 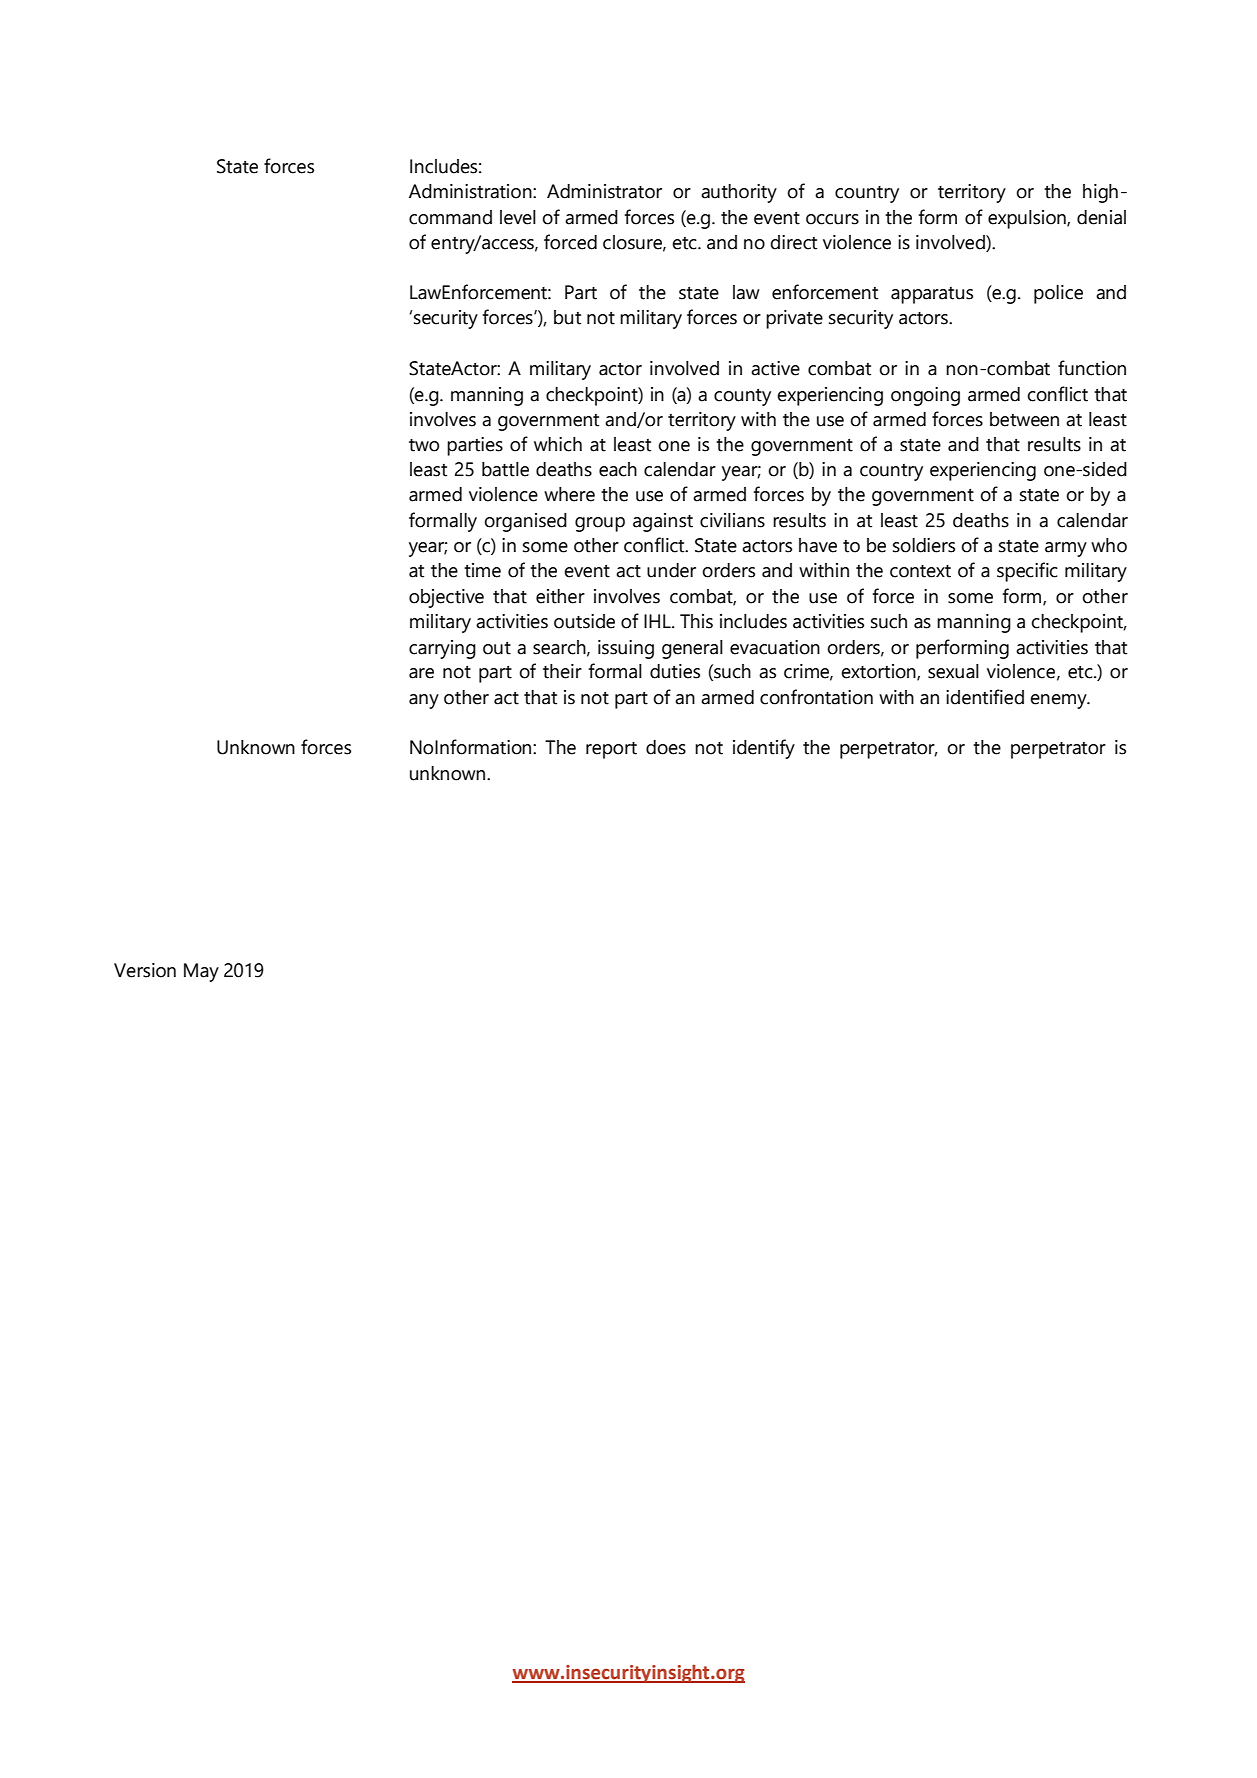 I want to click on each, so click(x=618, y=469).
